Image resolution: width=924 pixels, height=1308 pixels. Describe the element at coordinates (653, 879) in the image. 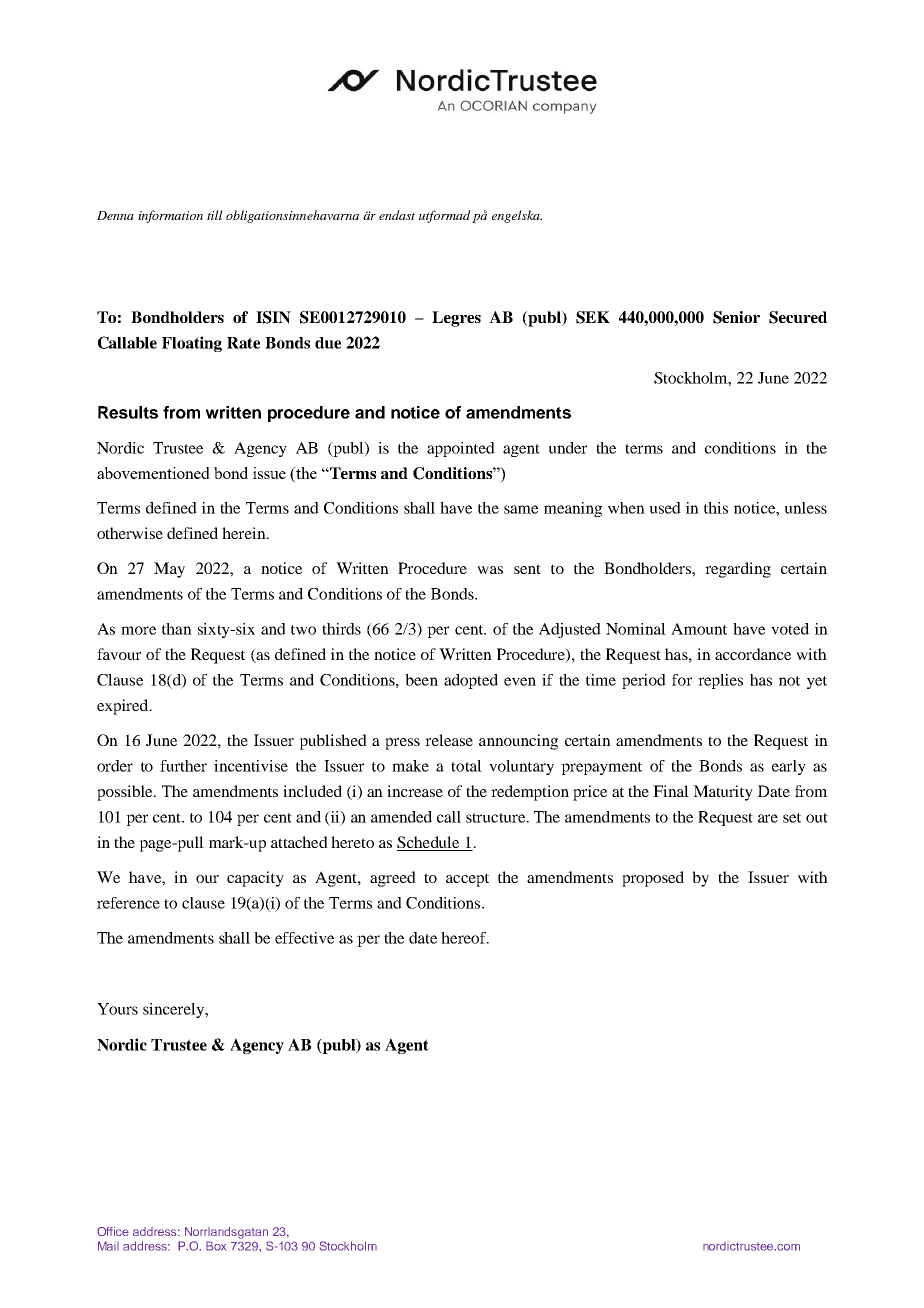

I see `proposed` at that location.
